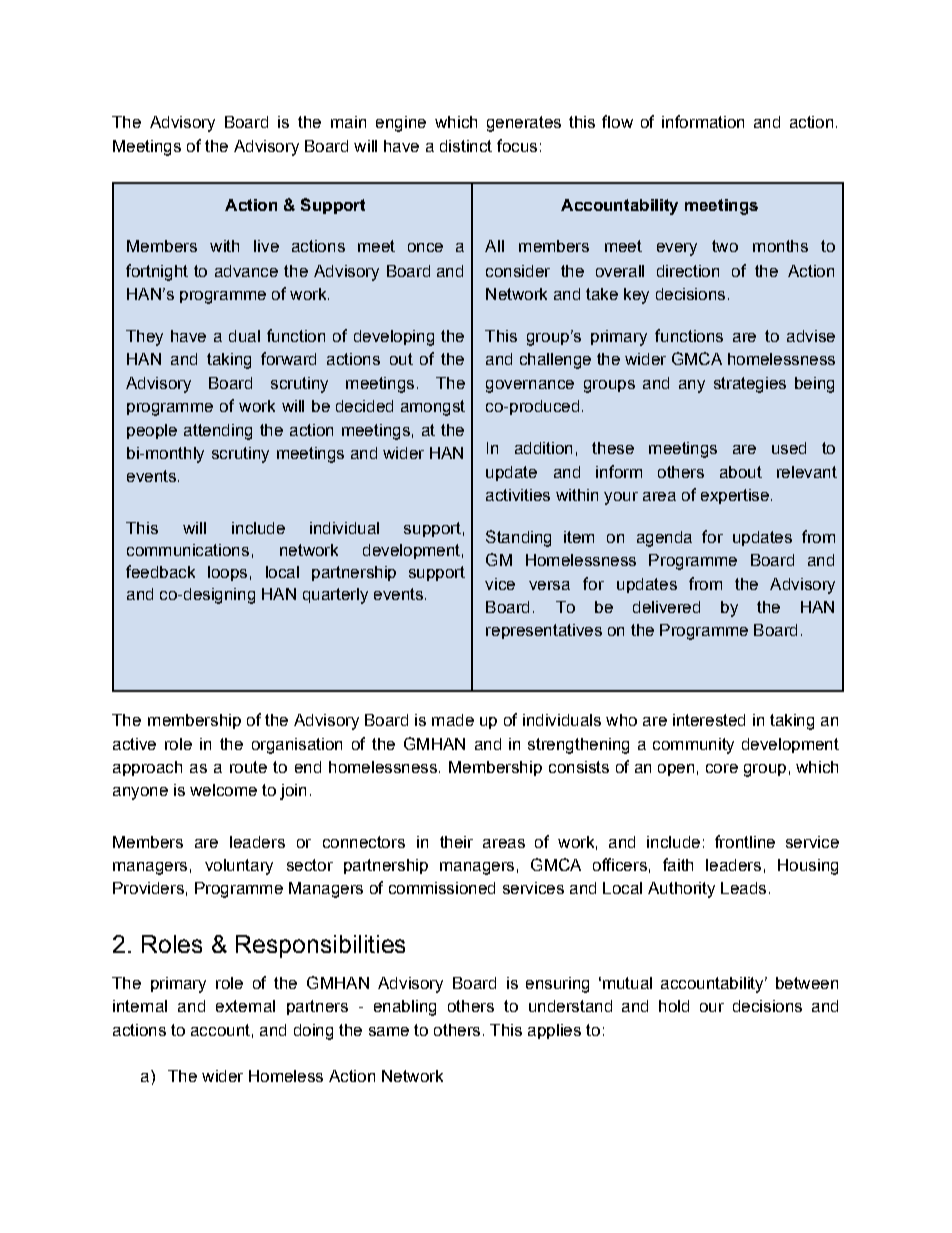 Image resolution: width=952 pixels, height=1233 pixels. I want to click on amongst, so click(433, 408).
